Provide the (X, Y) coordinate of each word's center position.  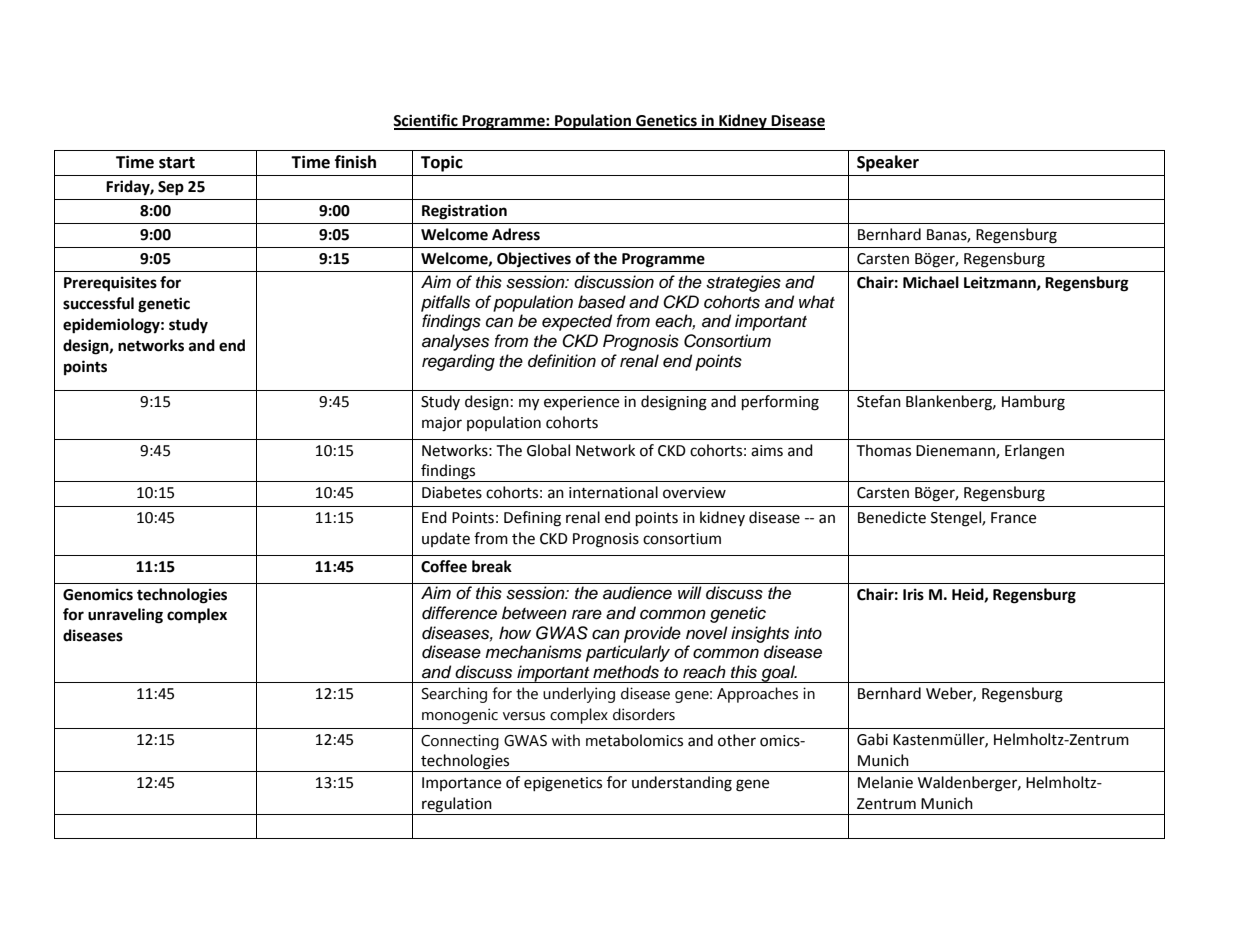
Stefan (879, 401)
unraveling (125, 616)
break (492, 566)
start (177, 163)
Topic (442, 163)
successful (98, 303)
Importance (461, 784)
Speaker (888, 163)
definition (562, 361)
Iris (913, 594)
